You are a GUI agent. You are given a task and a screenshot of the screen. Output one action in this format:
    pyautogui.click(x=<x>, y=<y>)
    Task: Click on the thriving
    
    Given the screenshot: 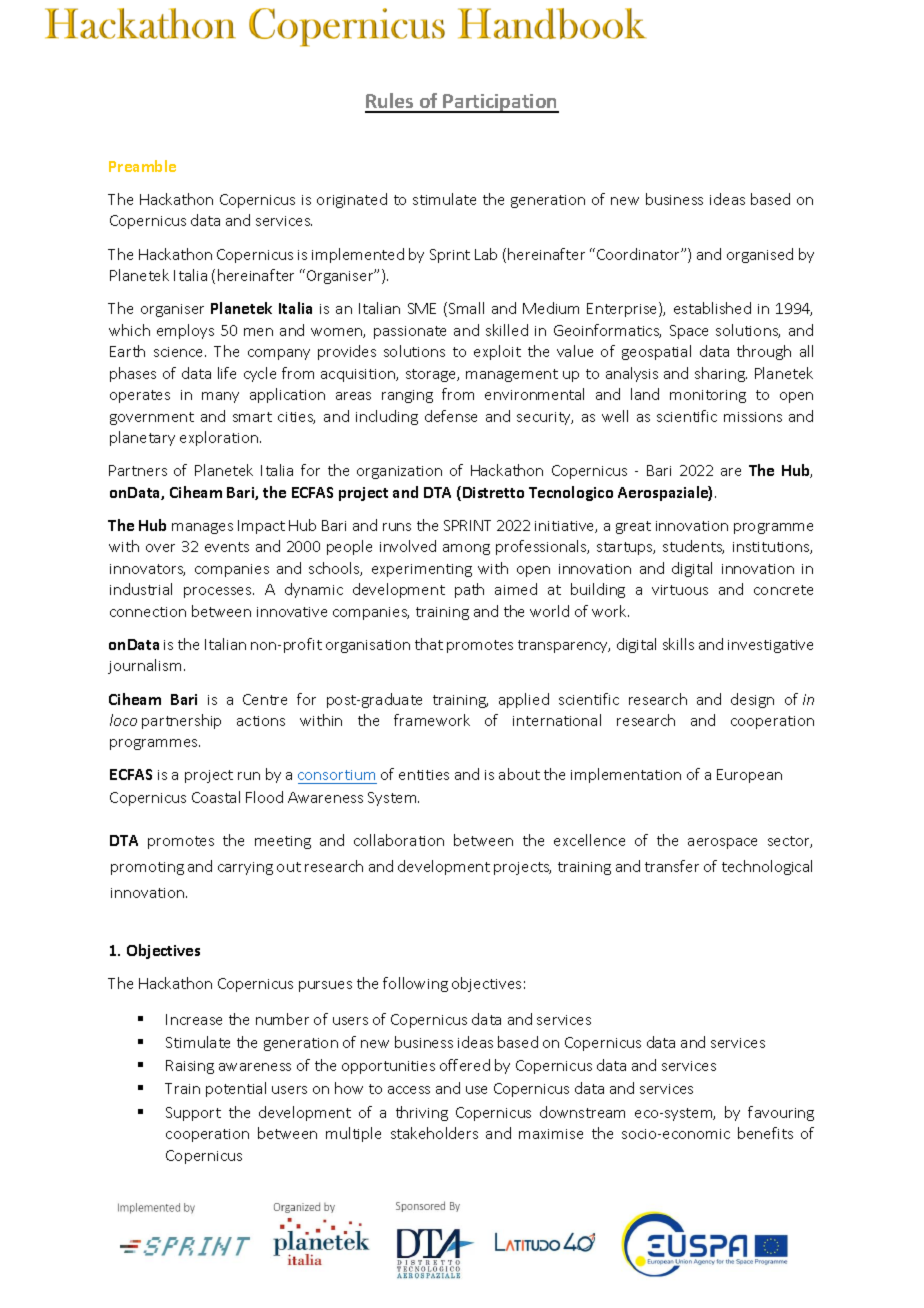 What is the action you would take?
    pyautogui.click(x=422, y=1113)
